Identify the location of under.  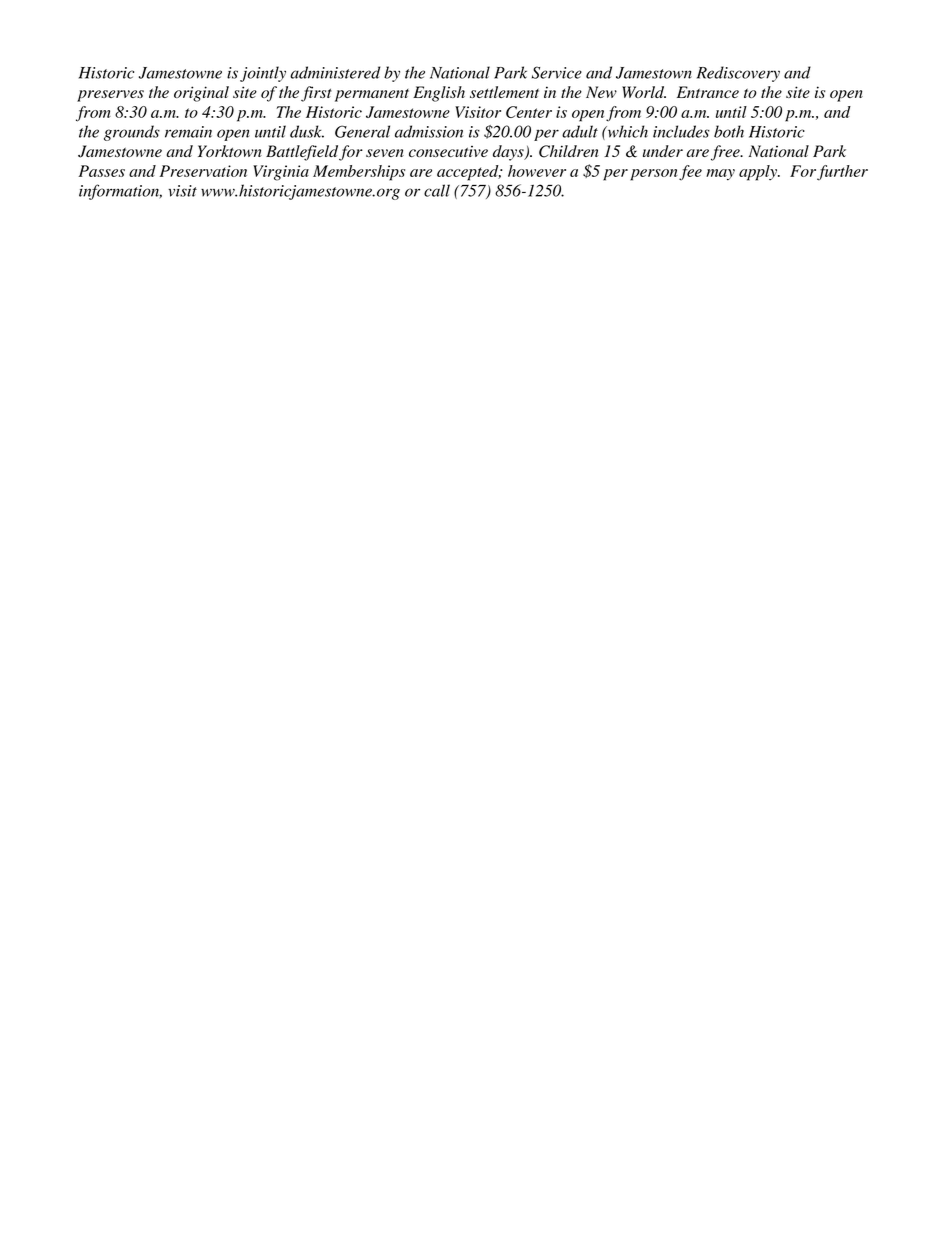
(663, 151).
